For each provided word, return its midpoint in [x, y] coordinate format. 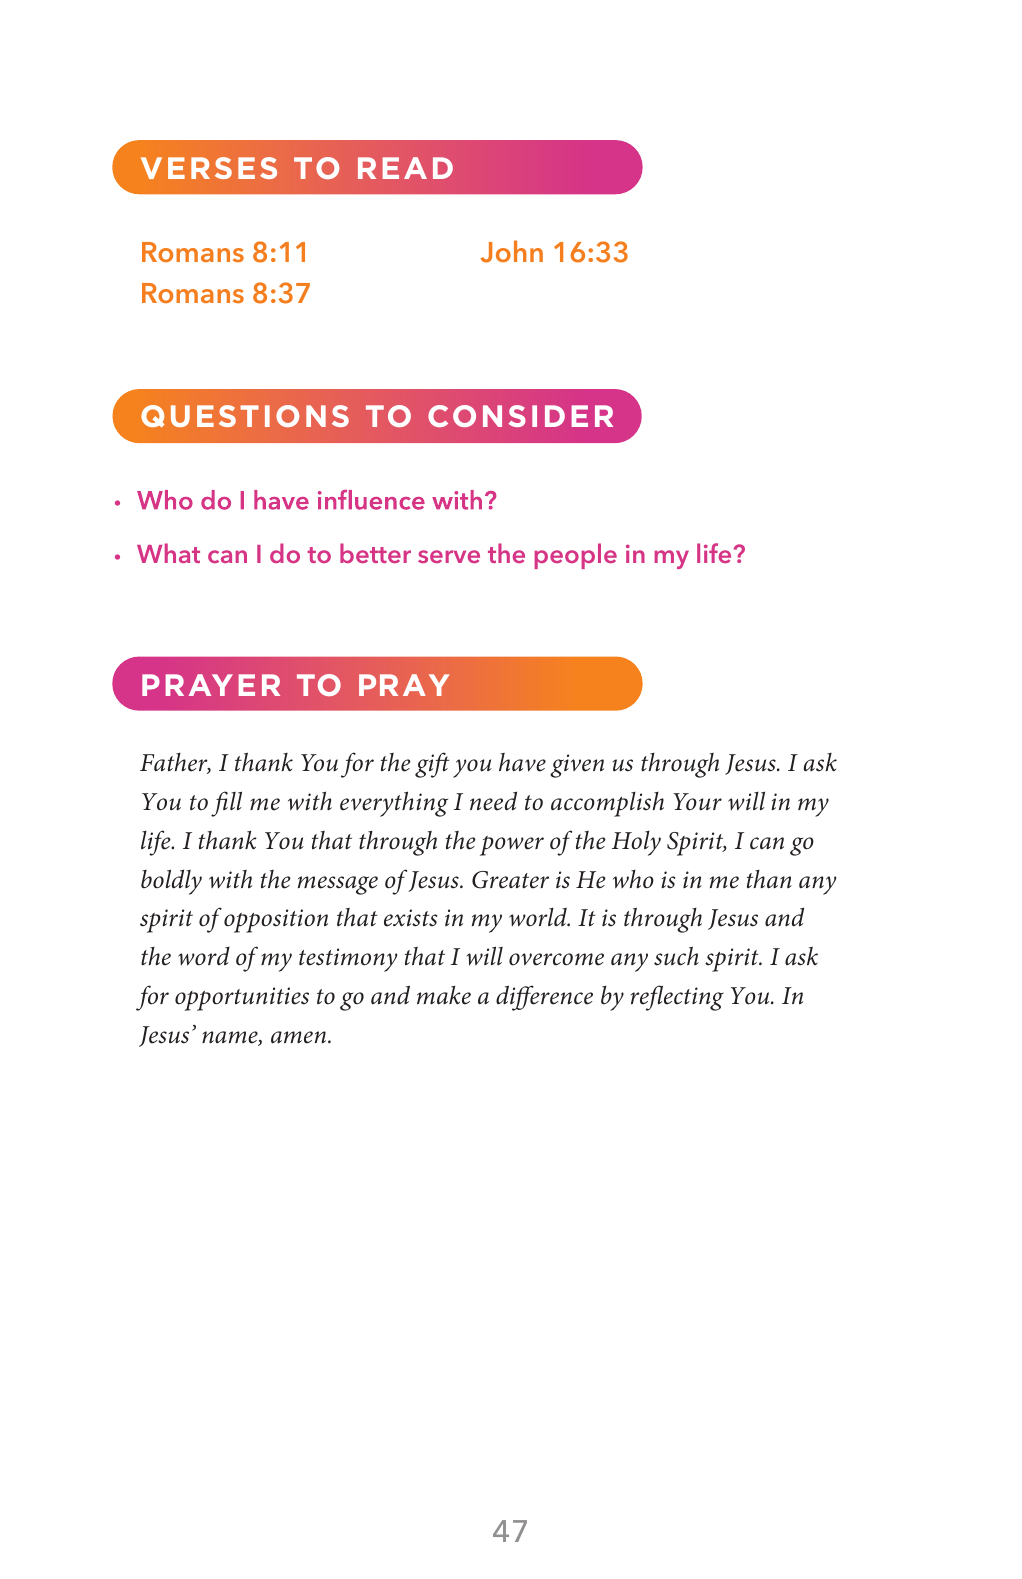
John [511, 251]
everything [394, 804]
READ [405, 168]
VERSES [209, 168]
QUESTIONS [245, 416]
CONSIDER [520, 416]
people [576, 556]
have [522, 762]
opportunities [242, 999]
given [577, 766]
